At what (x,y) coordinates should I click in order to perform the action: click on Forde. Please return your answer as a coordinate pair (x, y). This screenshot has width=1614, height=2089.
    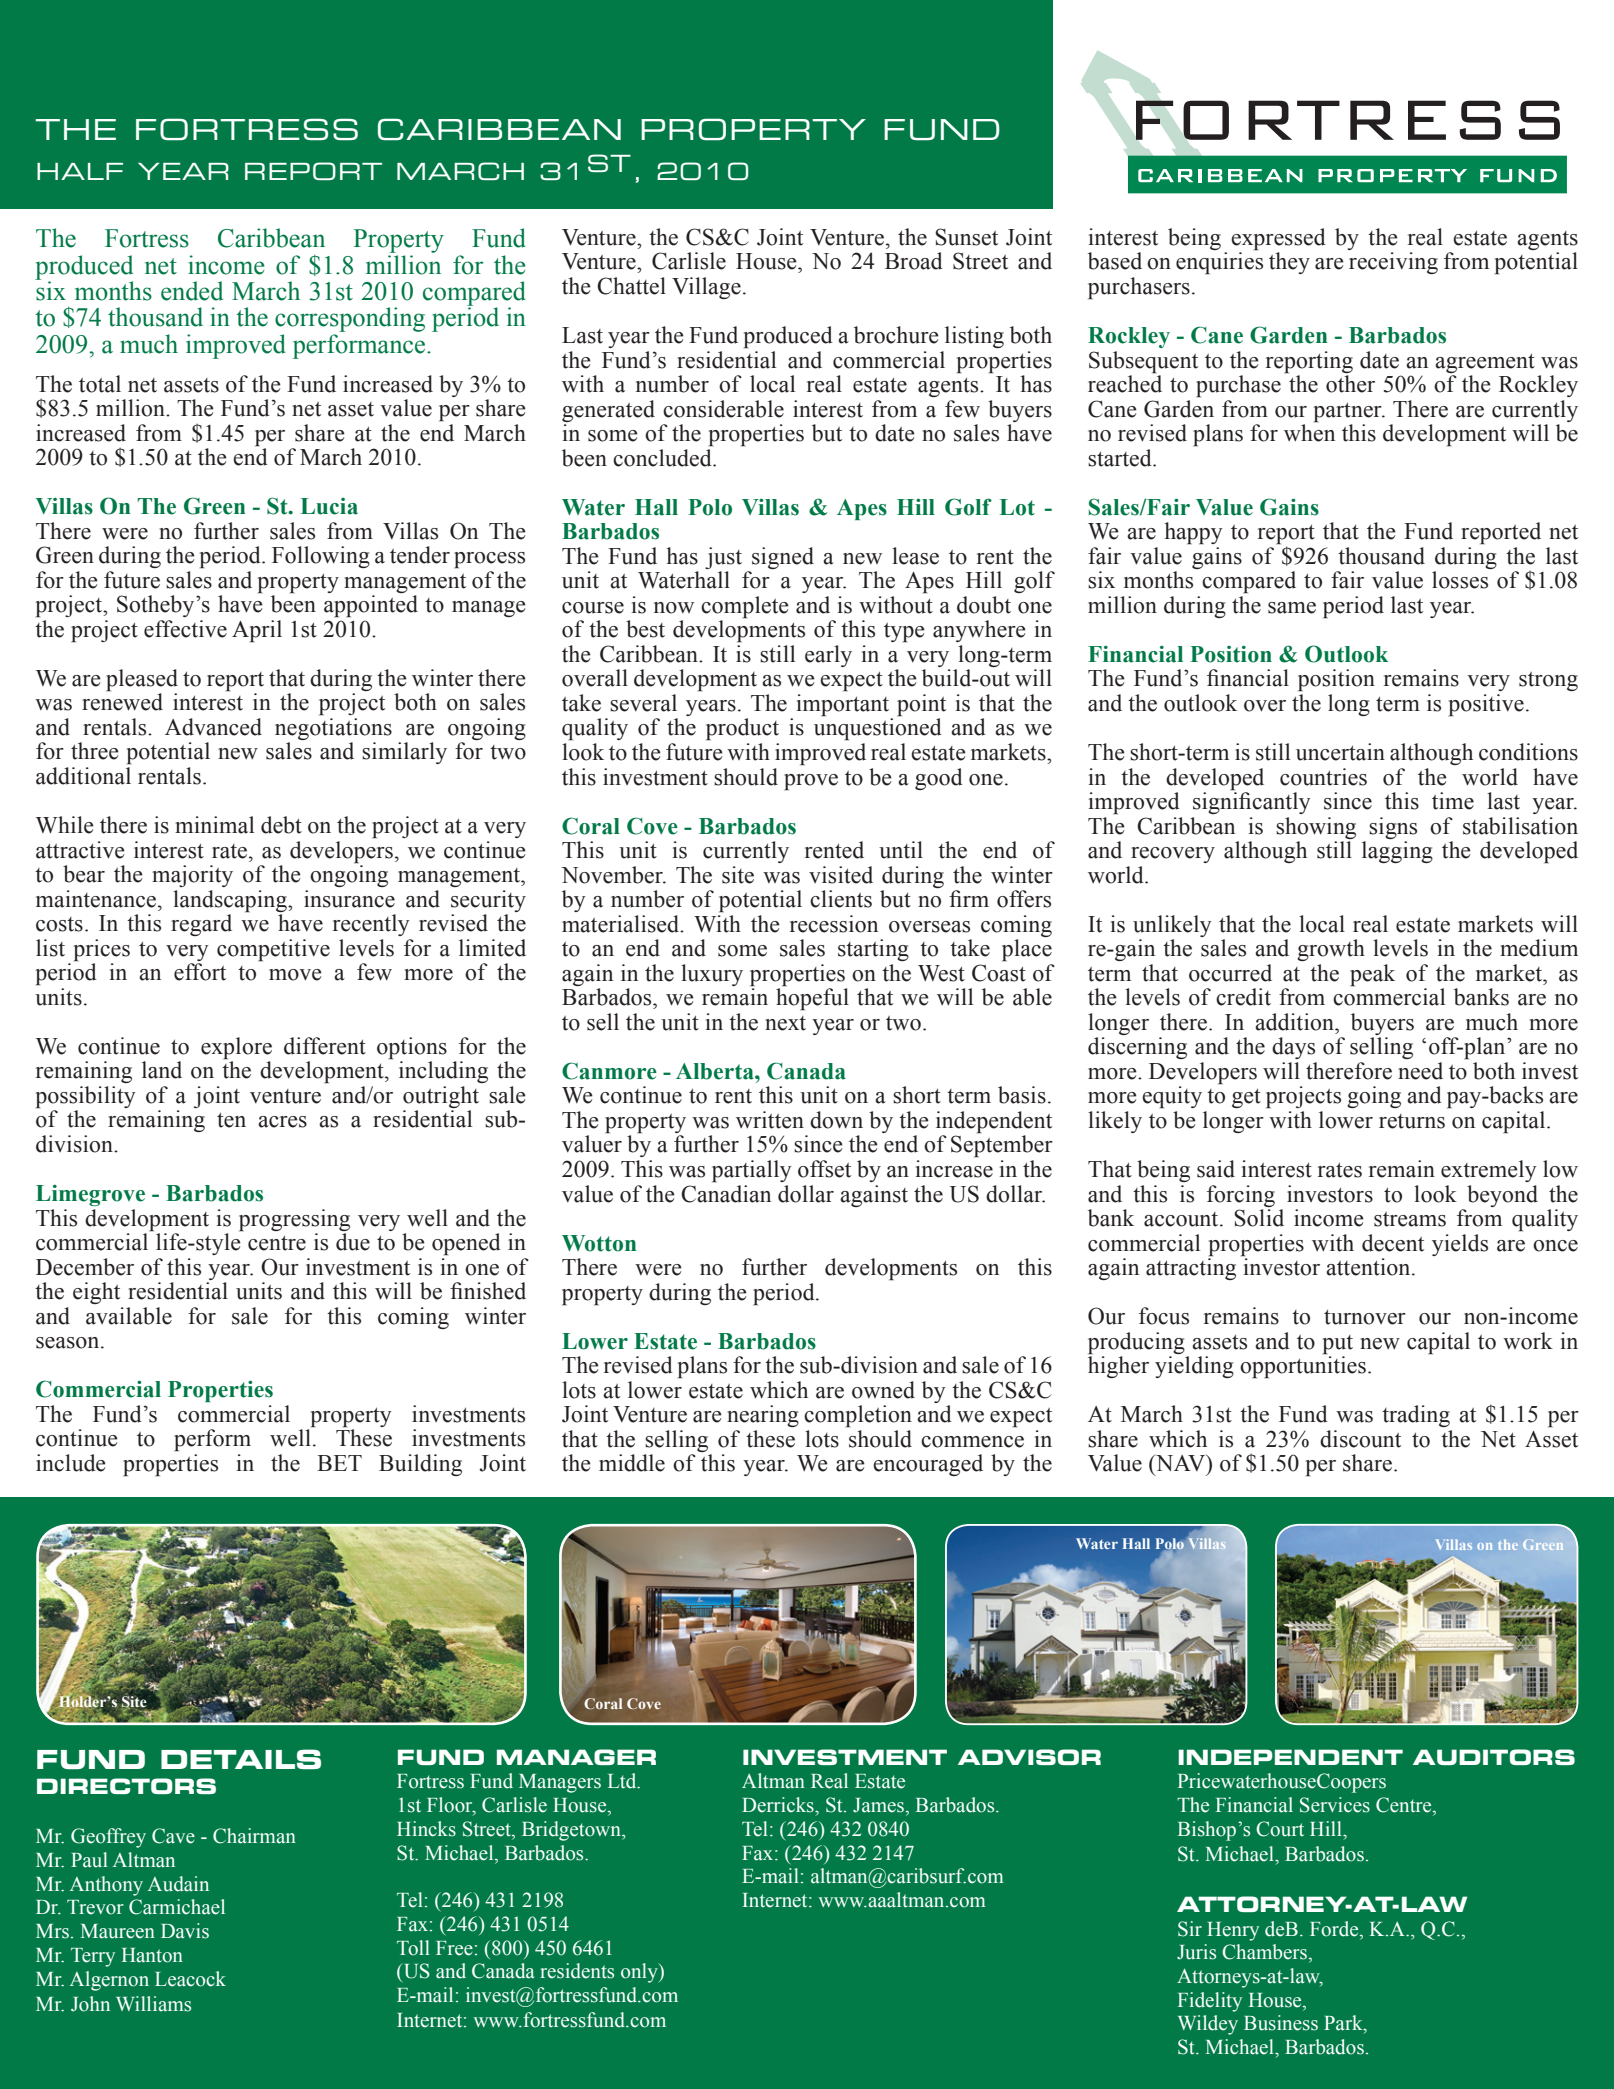
    Looking at the image, I should click on (1335, 1929).
